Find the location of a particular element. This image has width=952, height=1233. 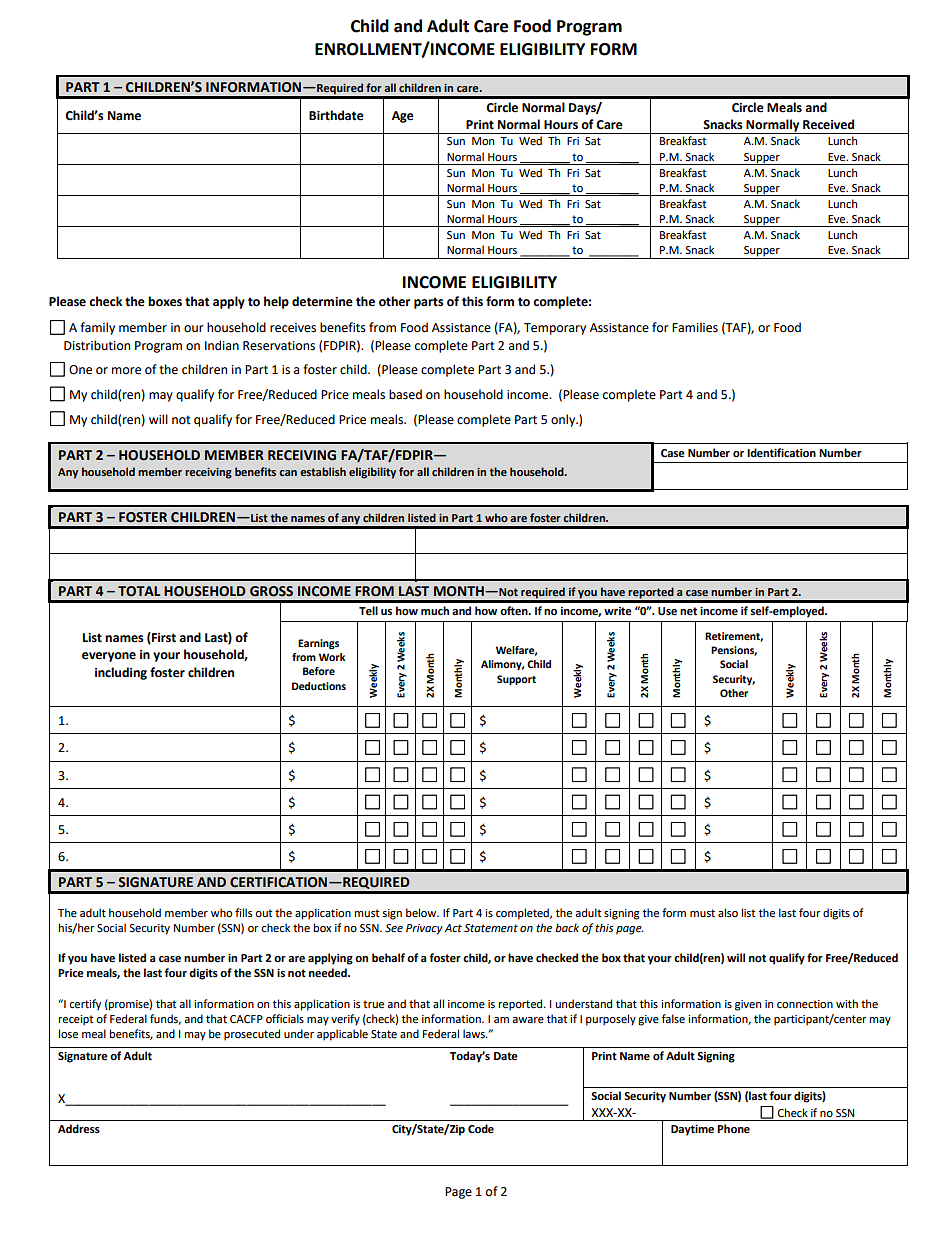

boxes is located at coordinates (165, 301).
